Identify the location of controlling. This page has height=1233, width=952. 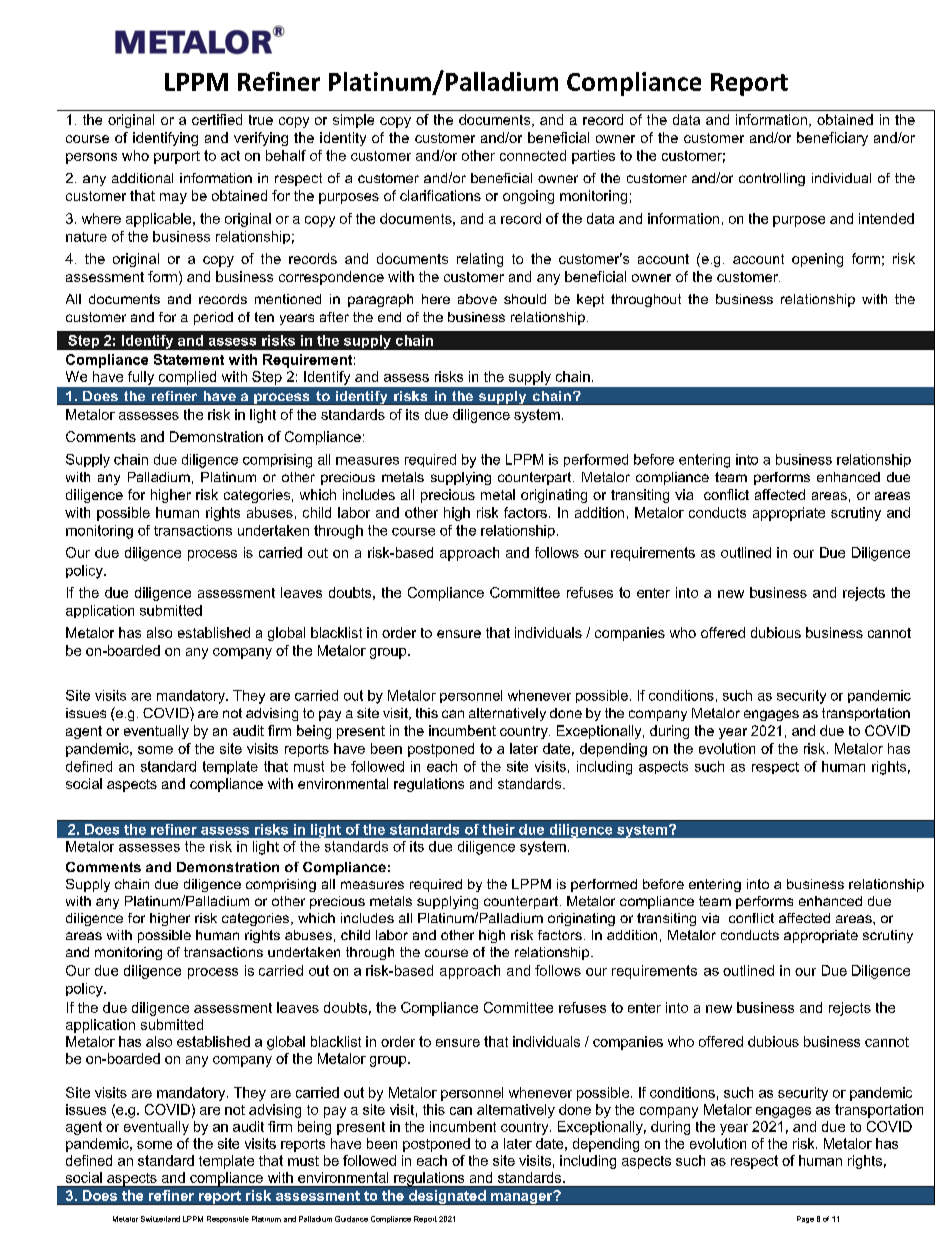
(772, 179).
